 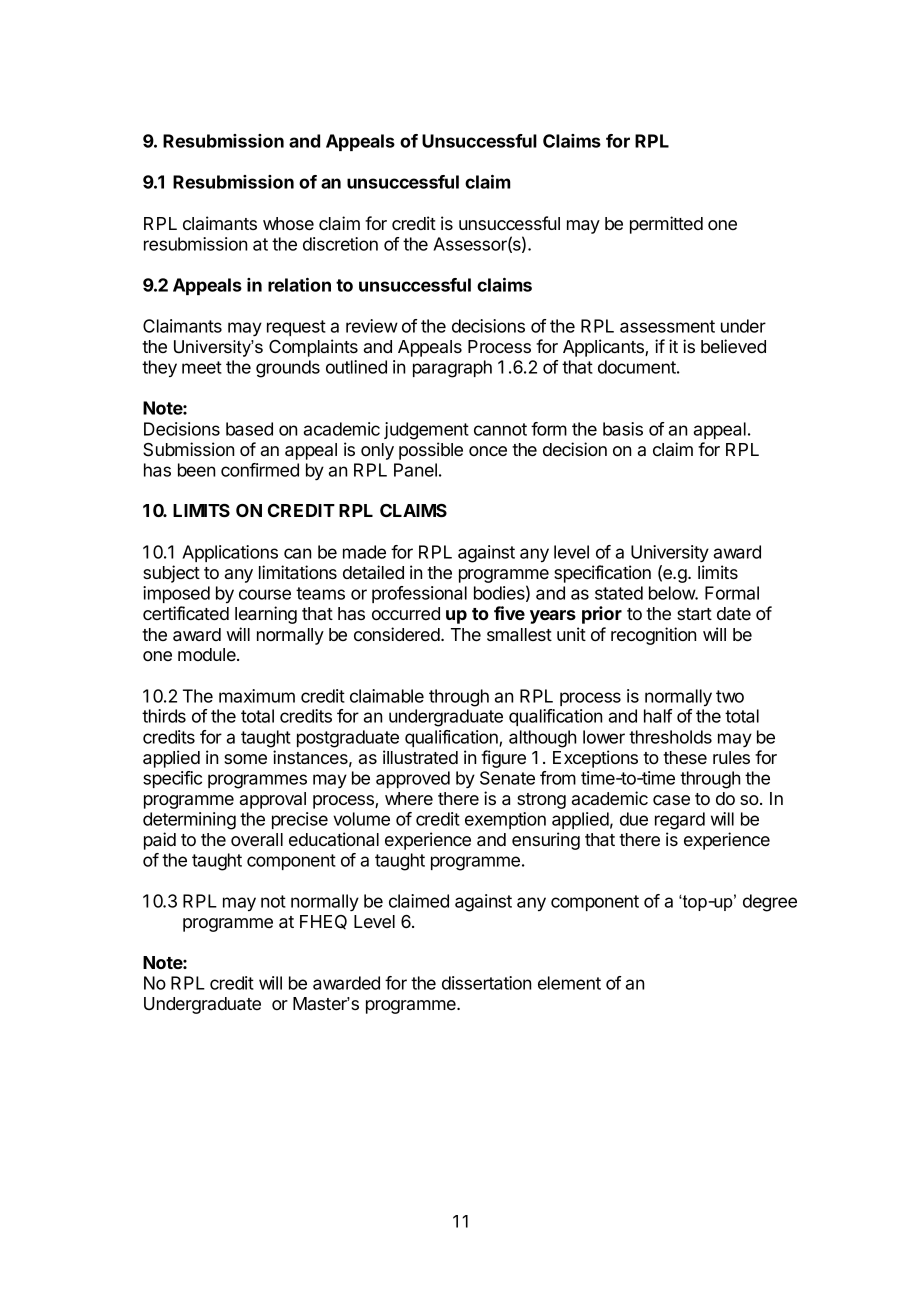 What do you see at coordinates (419, 594) in the screenshot?
I see `professional` at bounding box center [419, 594].
